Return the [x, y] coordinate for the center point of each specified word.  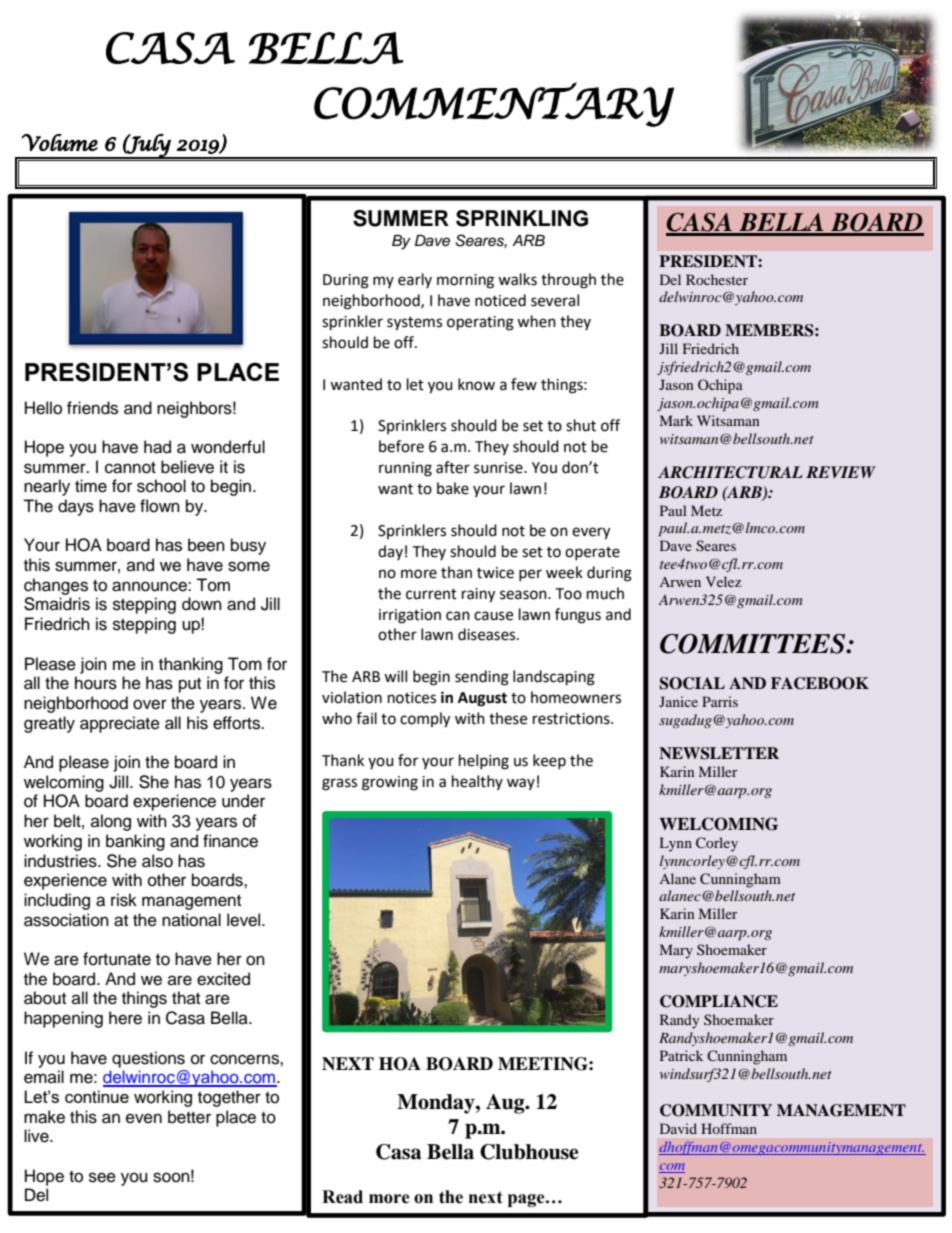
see [102, 1177]
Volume [59, 142]
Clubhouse [529, 1152]
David [678, 1128]
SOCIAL [692, 683]
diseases [488, 634]
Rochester [717, 279]
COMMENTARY [494, 104]
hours [96, 683]
